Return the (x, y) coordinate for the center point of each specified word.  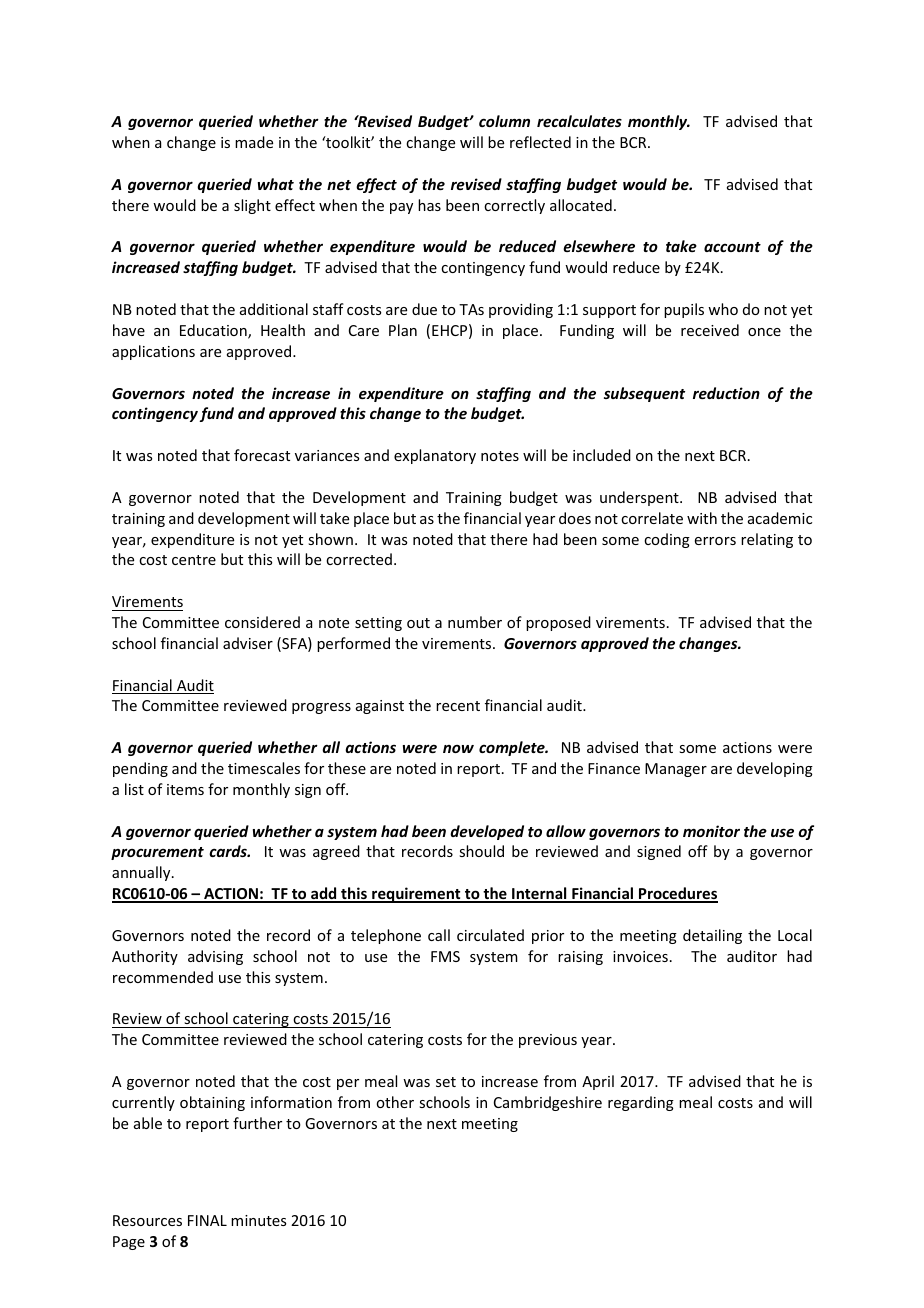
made (254, 142)
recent (458, 706)
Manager (676, 770)
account (732, 247)
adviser (248, 643)
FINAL (207, 1220)
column (504, 121)
